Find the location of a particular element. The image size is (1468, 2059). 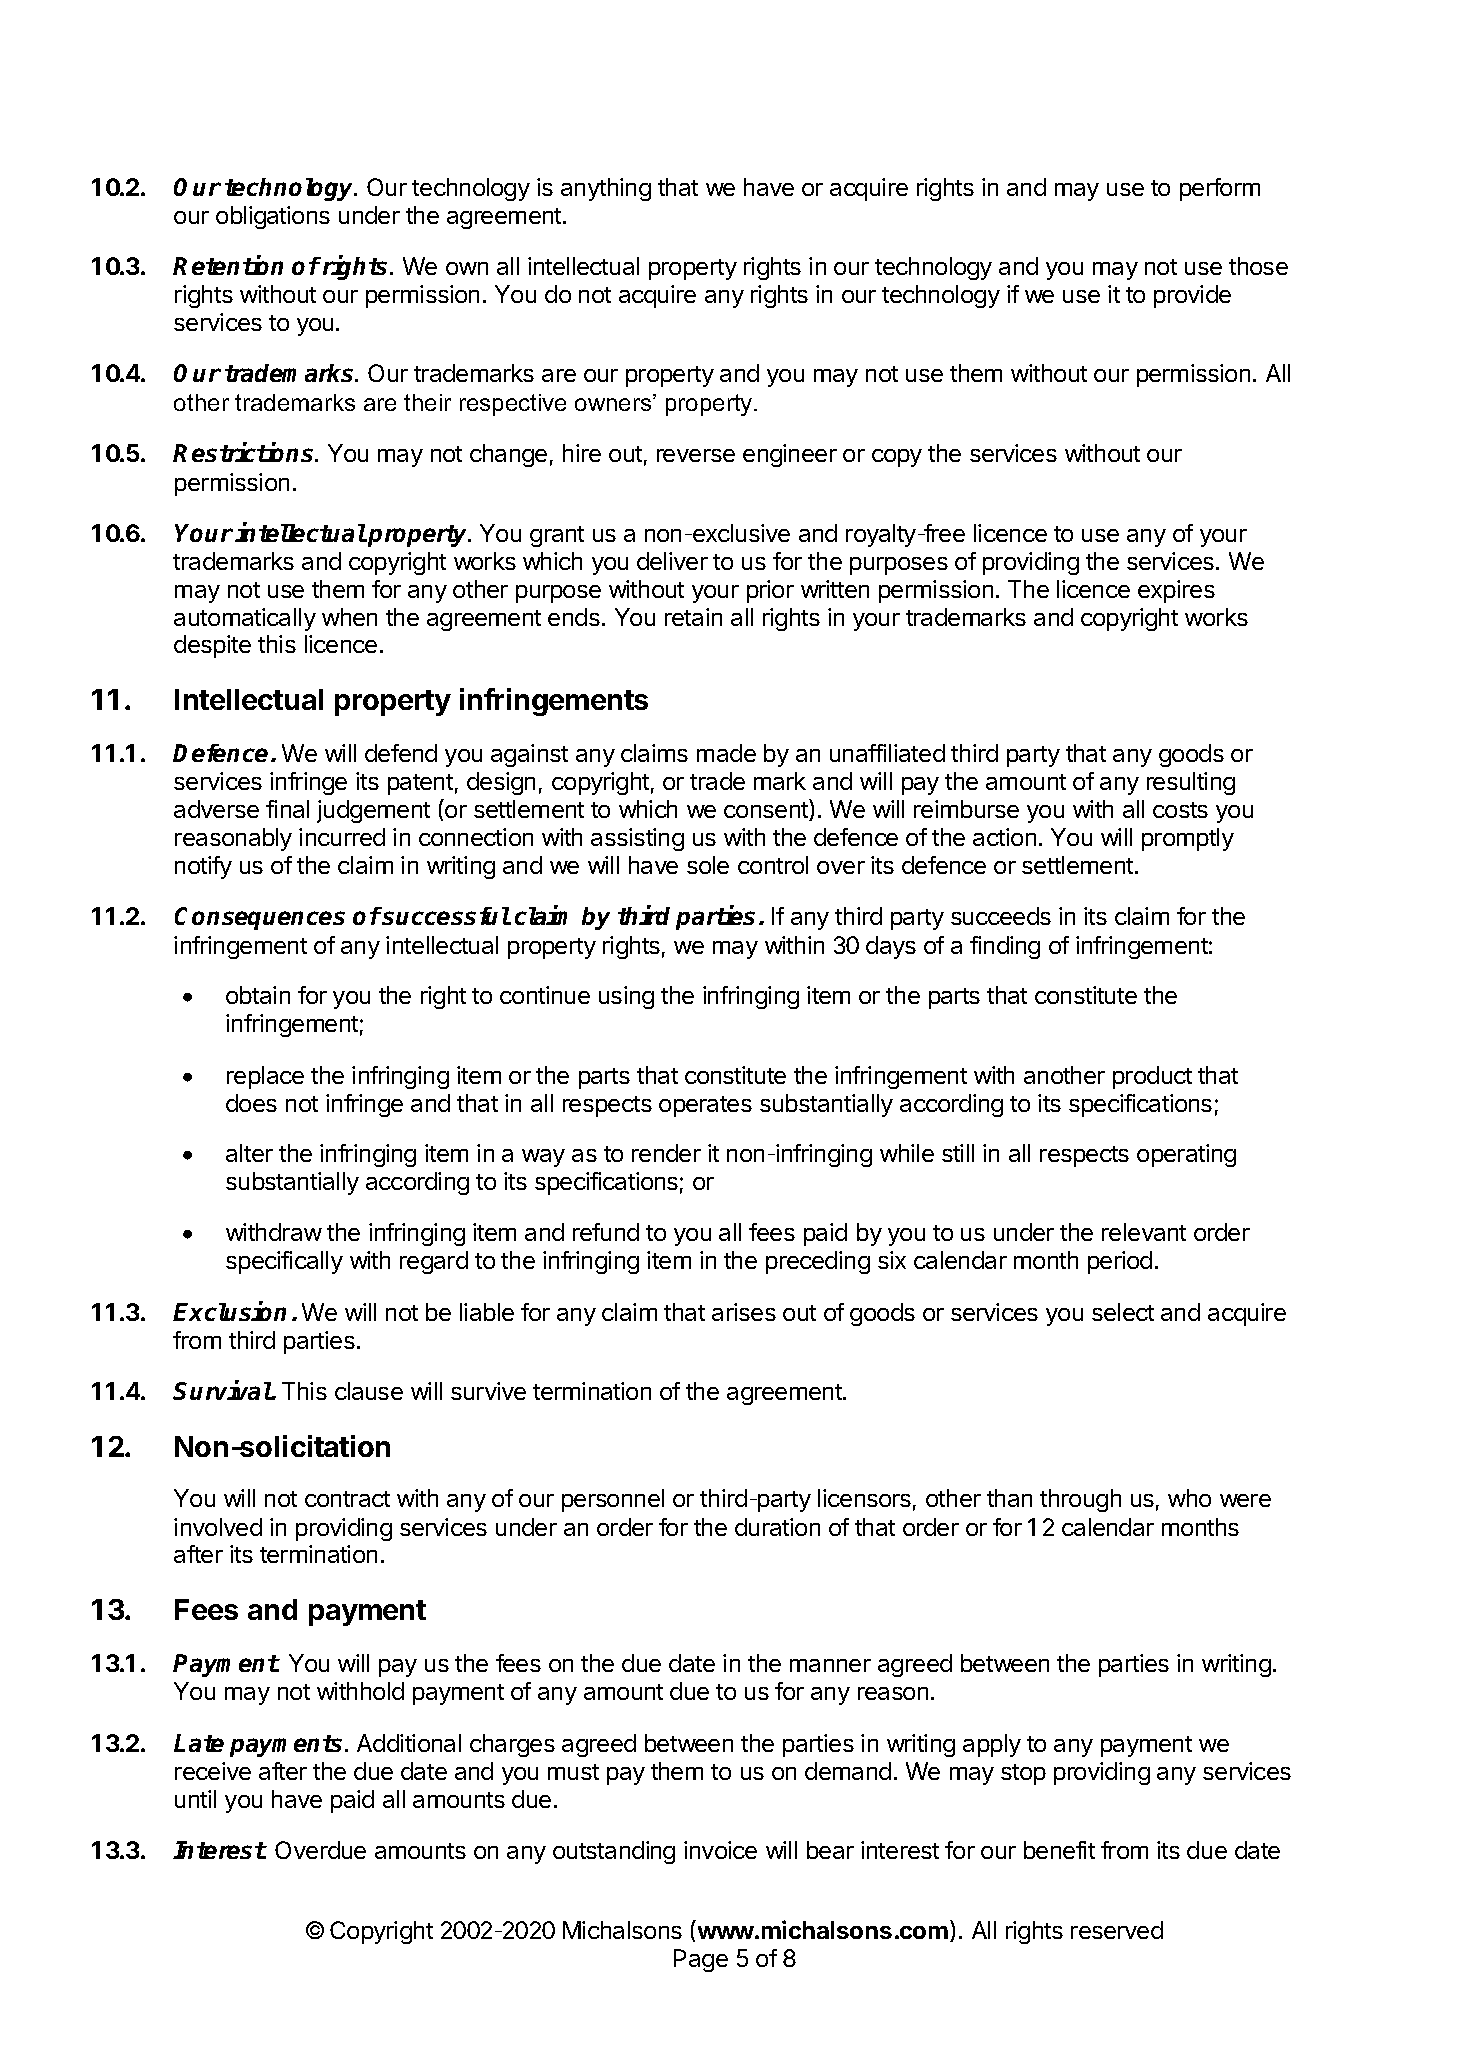

provide is located at coordinates (1192, 296).
